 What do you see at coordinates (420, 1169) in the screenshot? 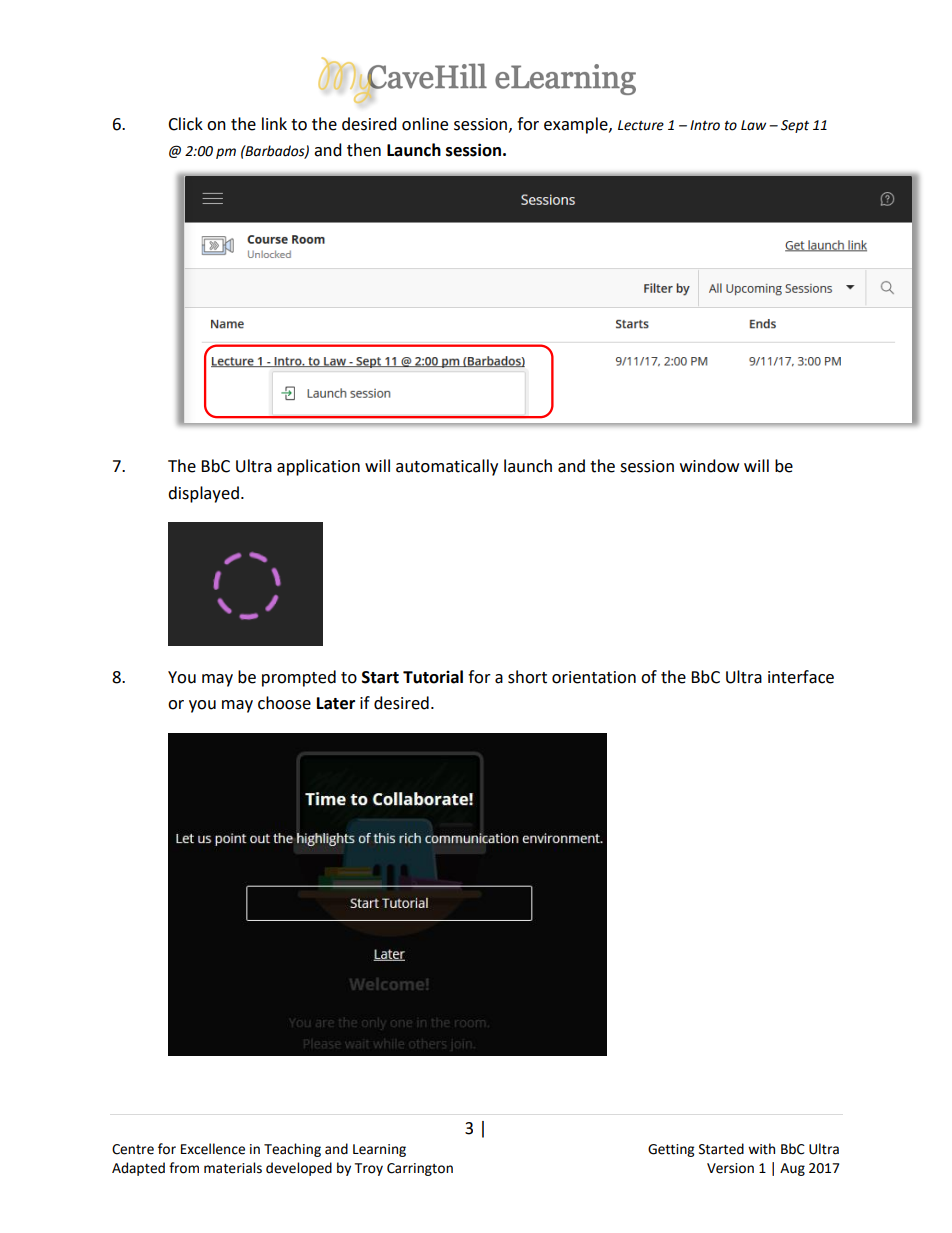
I see `Carrington` at bounding box center [420, 1169].
